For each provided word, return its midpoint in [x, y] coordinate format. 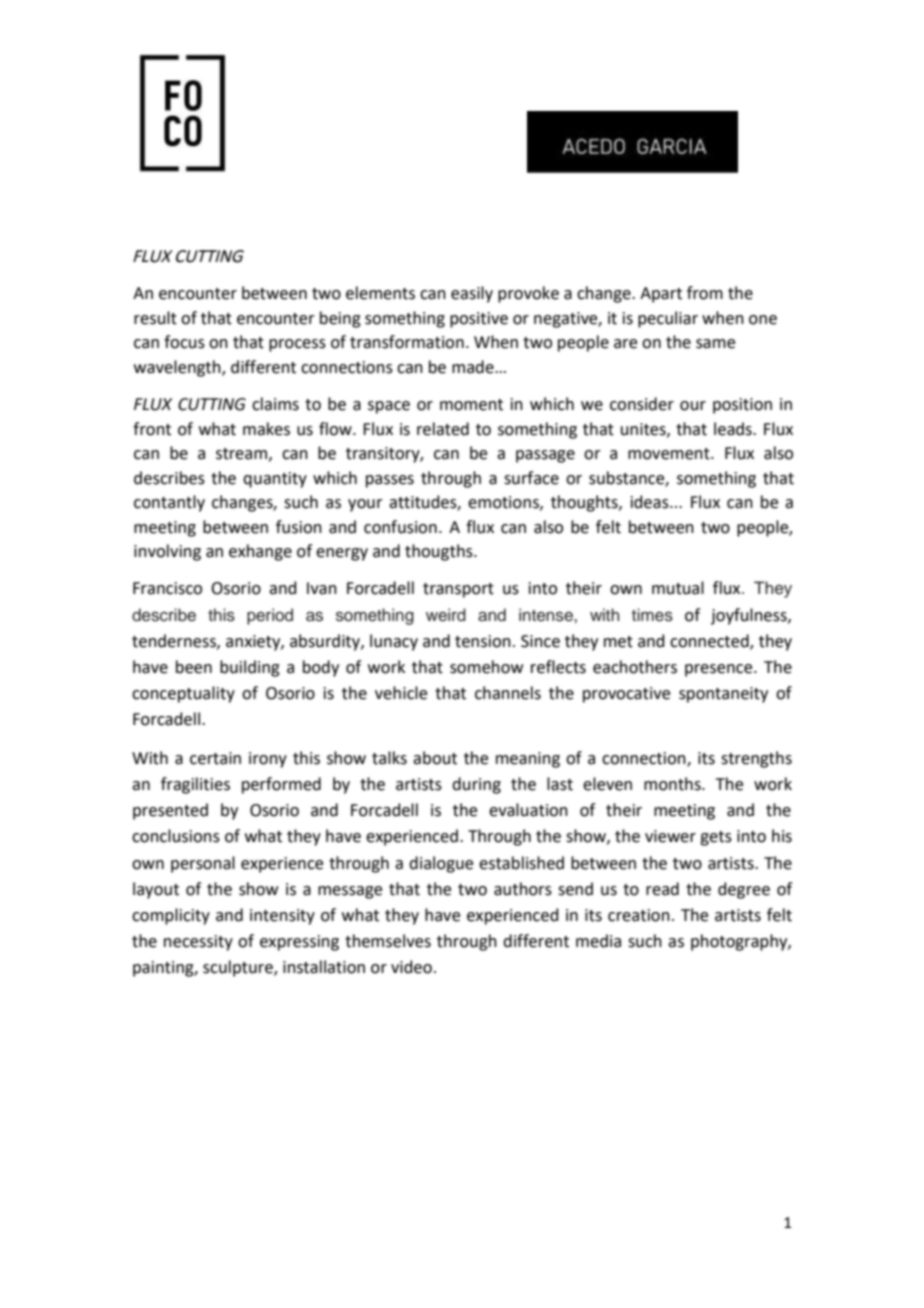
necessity [198, 943]
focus [184, 342]
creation [639, 915]
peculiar [668, 319]
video [411, 967]
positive [479, 320]
